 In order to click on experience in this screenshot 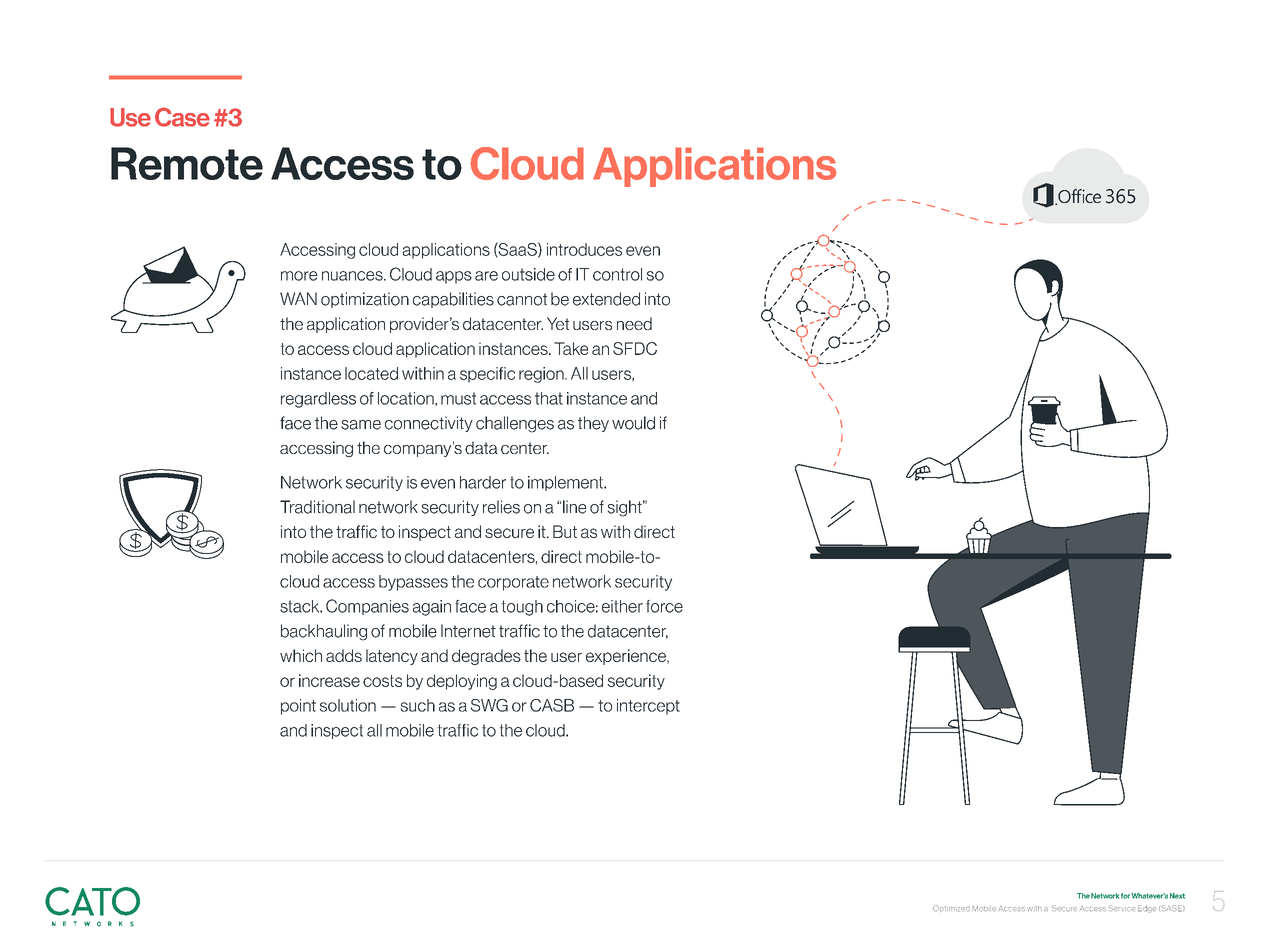, I will do `click(627, 657)`.
